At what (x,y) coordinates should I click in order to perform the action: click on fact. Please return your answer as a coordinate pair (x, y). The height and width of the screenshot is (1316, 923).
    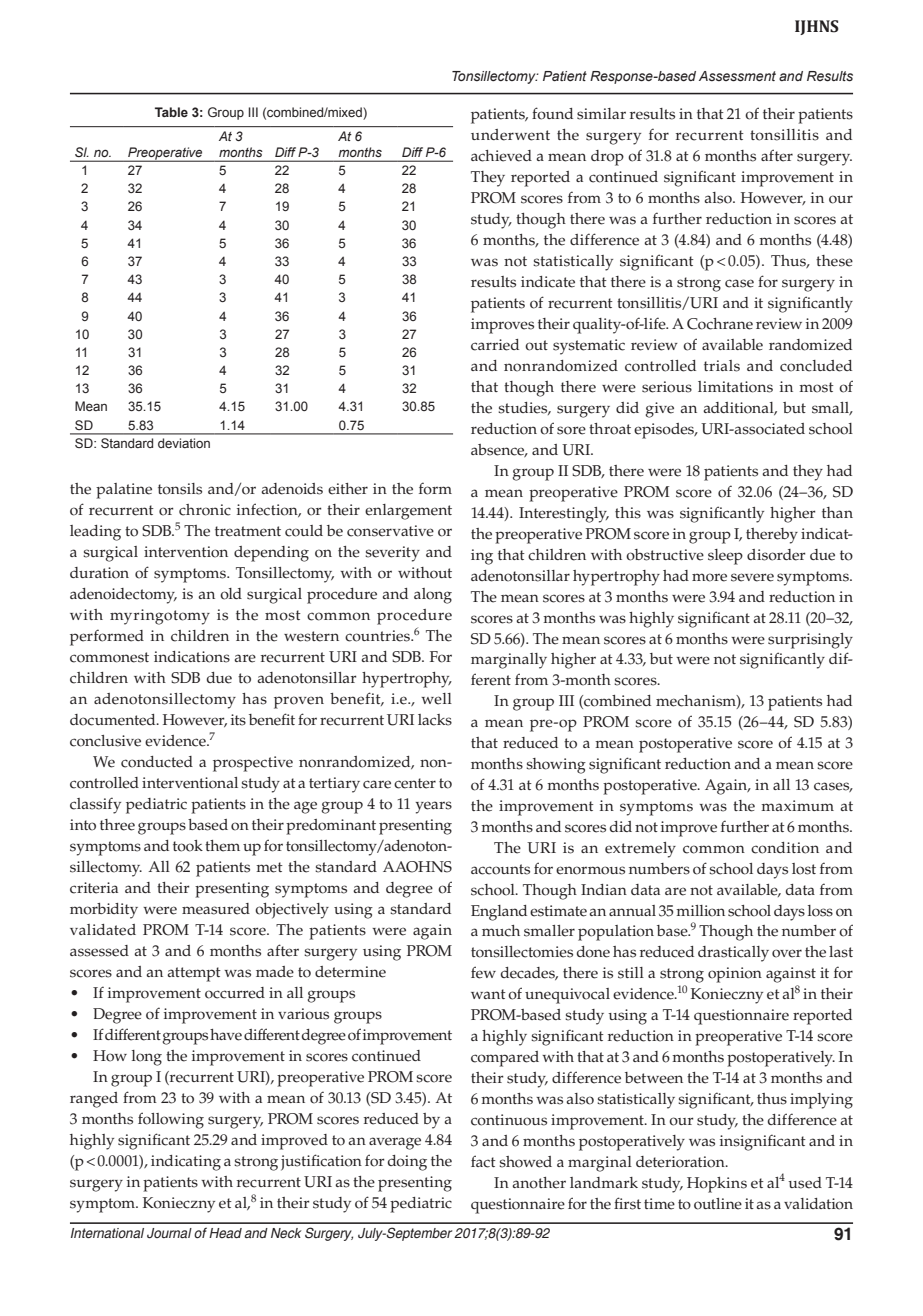
    Looking at the image, I should click on (483, 1161).
